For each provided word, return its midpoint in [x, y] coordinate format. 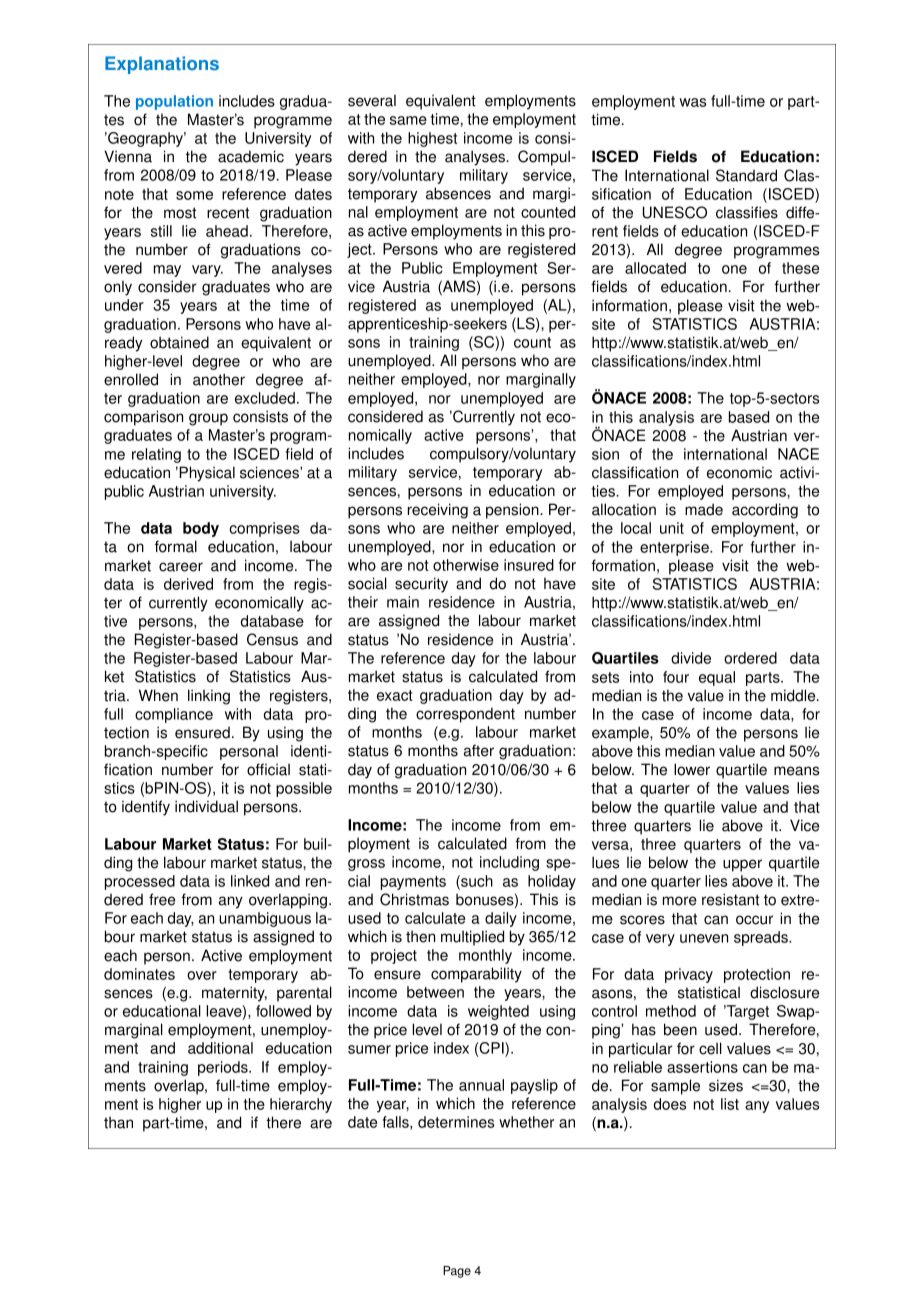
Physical [206, 474]
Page [457, 1272]
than [118, 1122]
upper [742, 865]
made [704, 509]
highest [432, 139]
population [174, 102]
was [692, 102]
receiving [438, 511]
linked [250, 881]
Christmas [414, 899]
